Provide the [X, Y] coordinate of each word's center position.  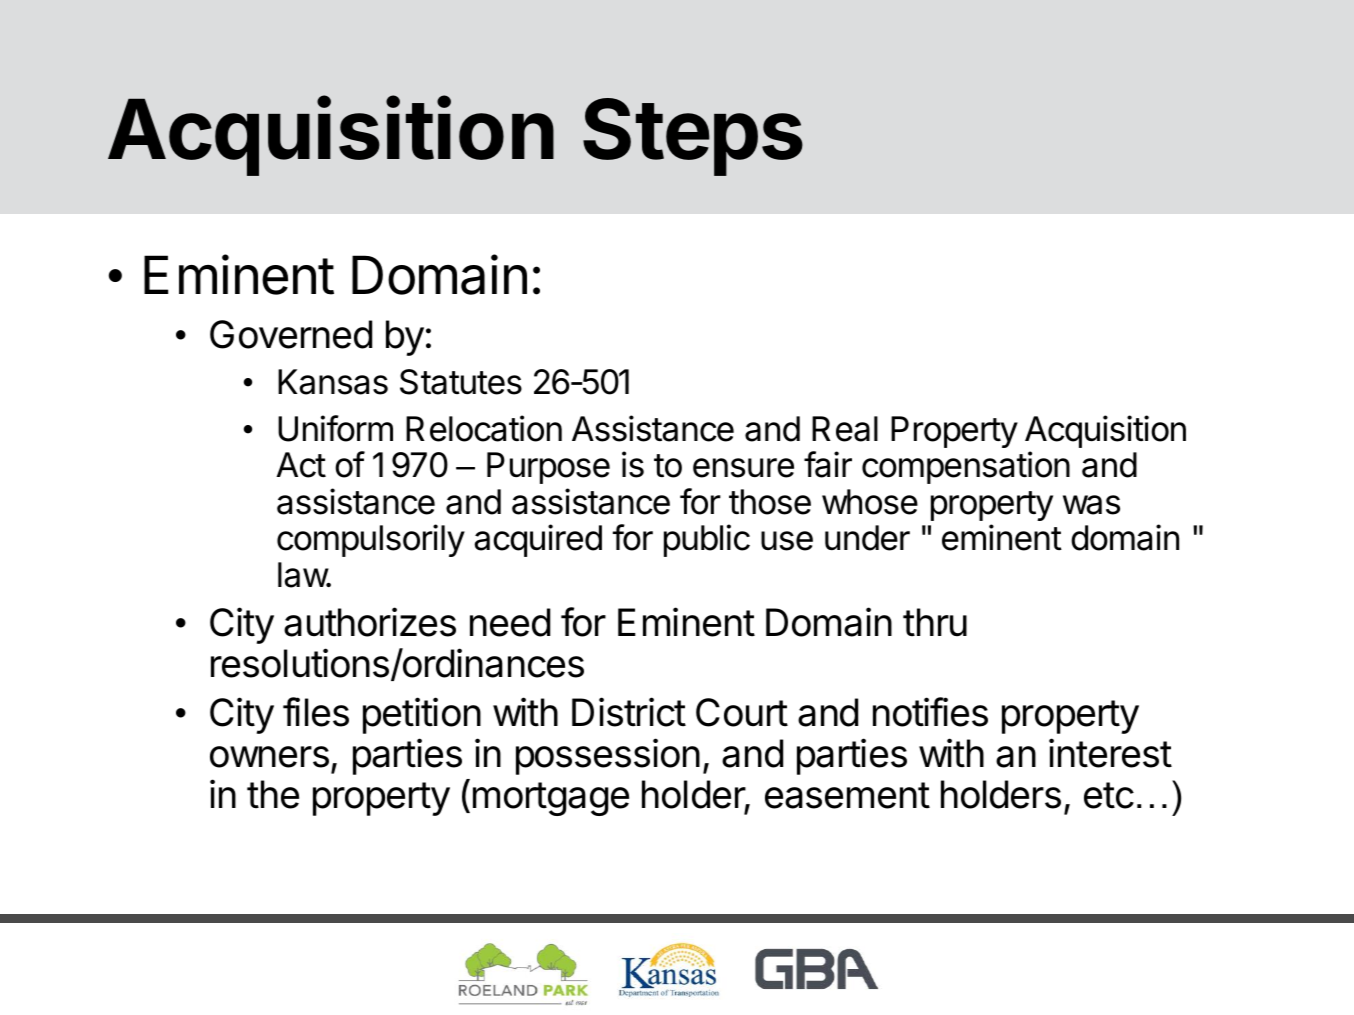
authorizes [370, 622]
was [1091, 505]
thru [935, 622]
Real [845, 429]
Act [301, 465]
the [273, 794]
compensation [966, 467]
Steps [693, 137]
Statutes [461, 382]
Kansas [333, 382]
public [707, 540]
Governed [291, 334]
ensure [743, 468]
